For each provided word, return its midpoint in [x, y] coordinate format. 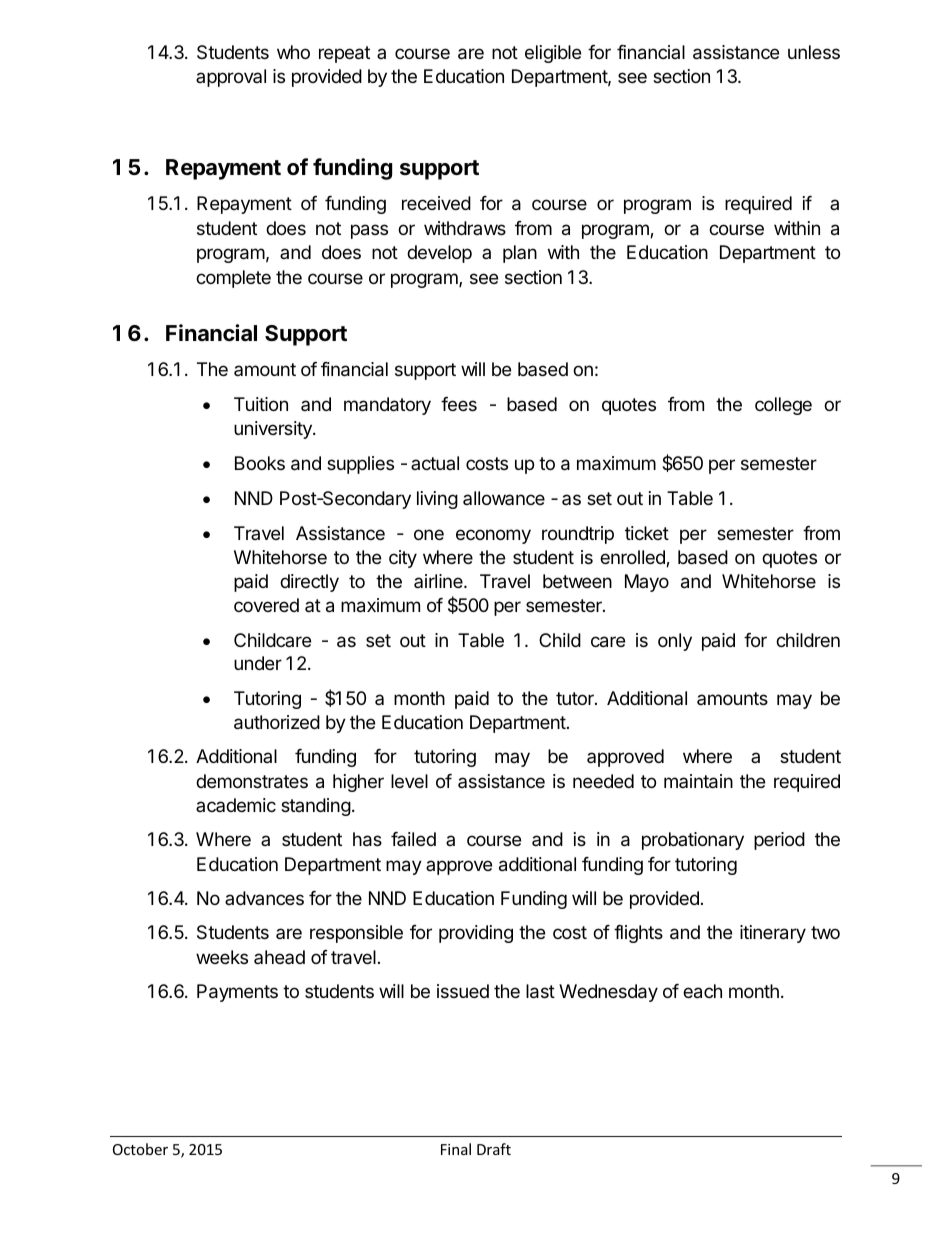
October [140, 1149]
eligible [553, 54]
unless [814, 52]
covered [266, 605]
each [702, 991]
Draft [494, 1149]
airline [439, 581]
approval [231, 78]
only [675, 642]
